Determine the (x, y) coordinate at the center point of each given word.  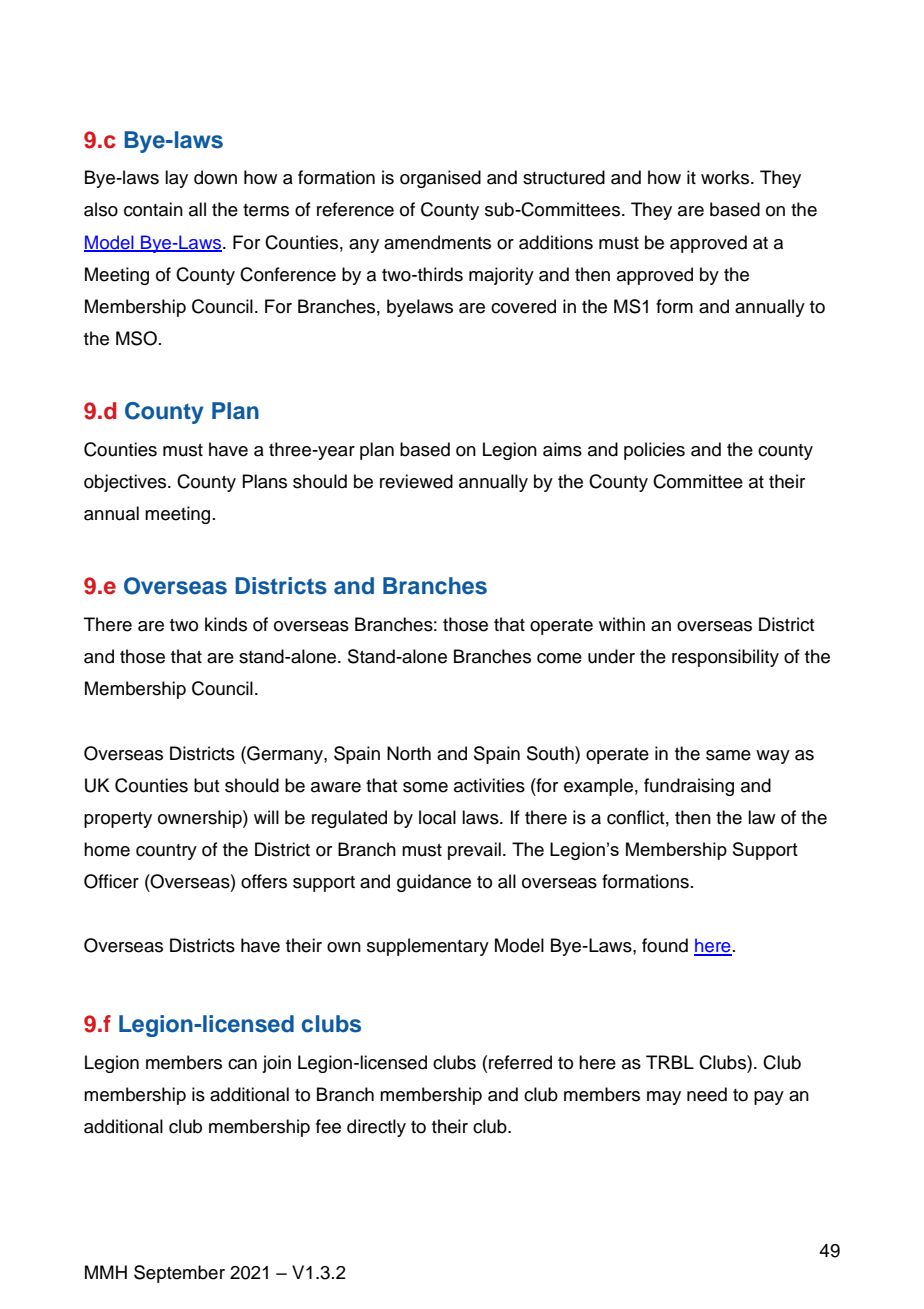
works (726, 177)
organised (440, 179)
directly (376, 1128)
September (179, 1274)
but (207, 785)
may (664, 1098)
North (409, 753)
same (728, 755)
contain (153, 209)
